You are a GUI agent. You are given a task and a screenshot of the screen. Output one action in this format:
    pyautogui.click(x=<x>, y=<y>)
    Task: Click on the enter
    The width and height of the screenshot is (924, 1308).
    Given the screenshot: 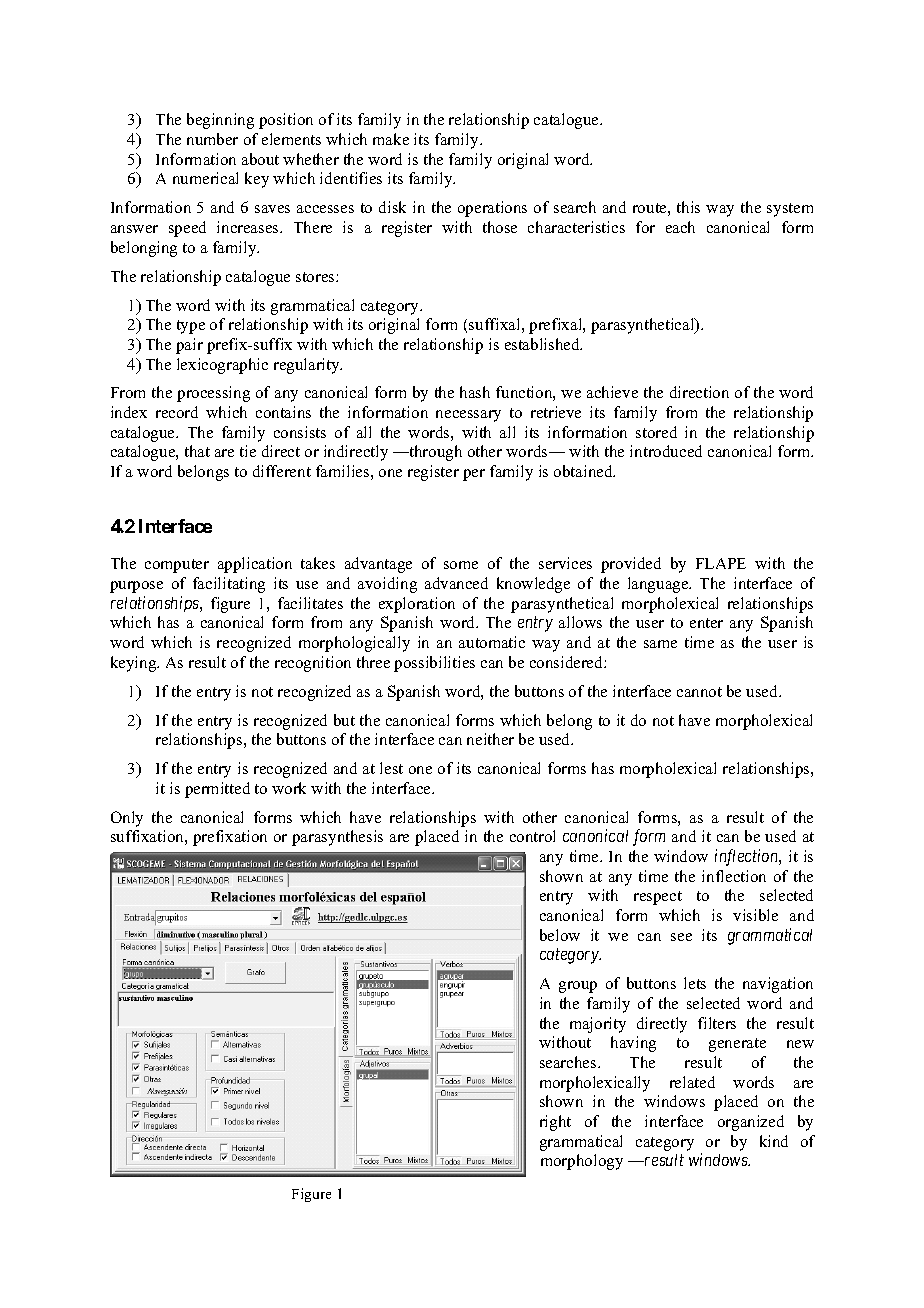 What is the action you would take?
    pyautogui.click(x=706, y=623)
